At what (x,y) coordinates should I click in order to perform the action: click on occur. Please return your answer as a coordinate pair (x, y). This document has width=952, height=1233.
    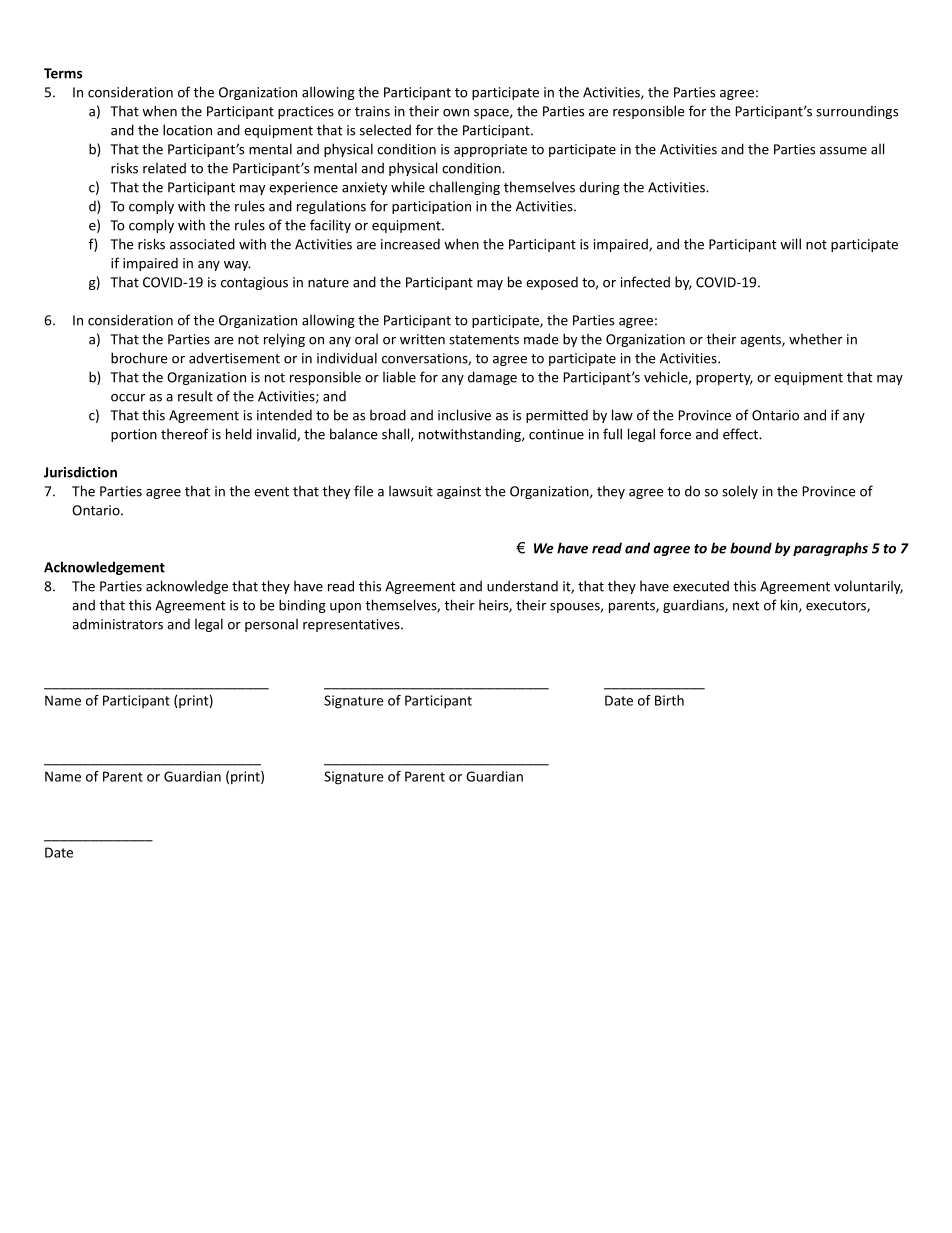
    Looking at the image, I should click on (128, 398).
